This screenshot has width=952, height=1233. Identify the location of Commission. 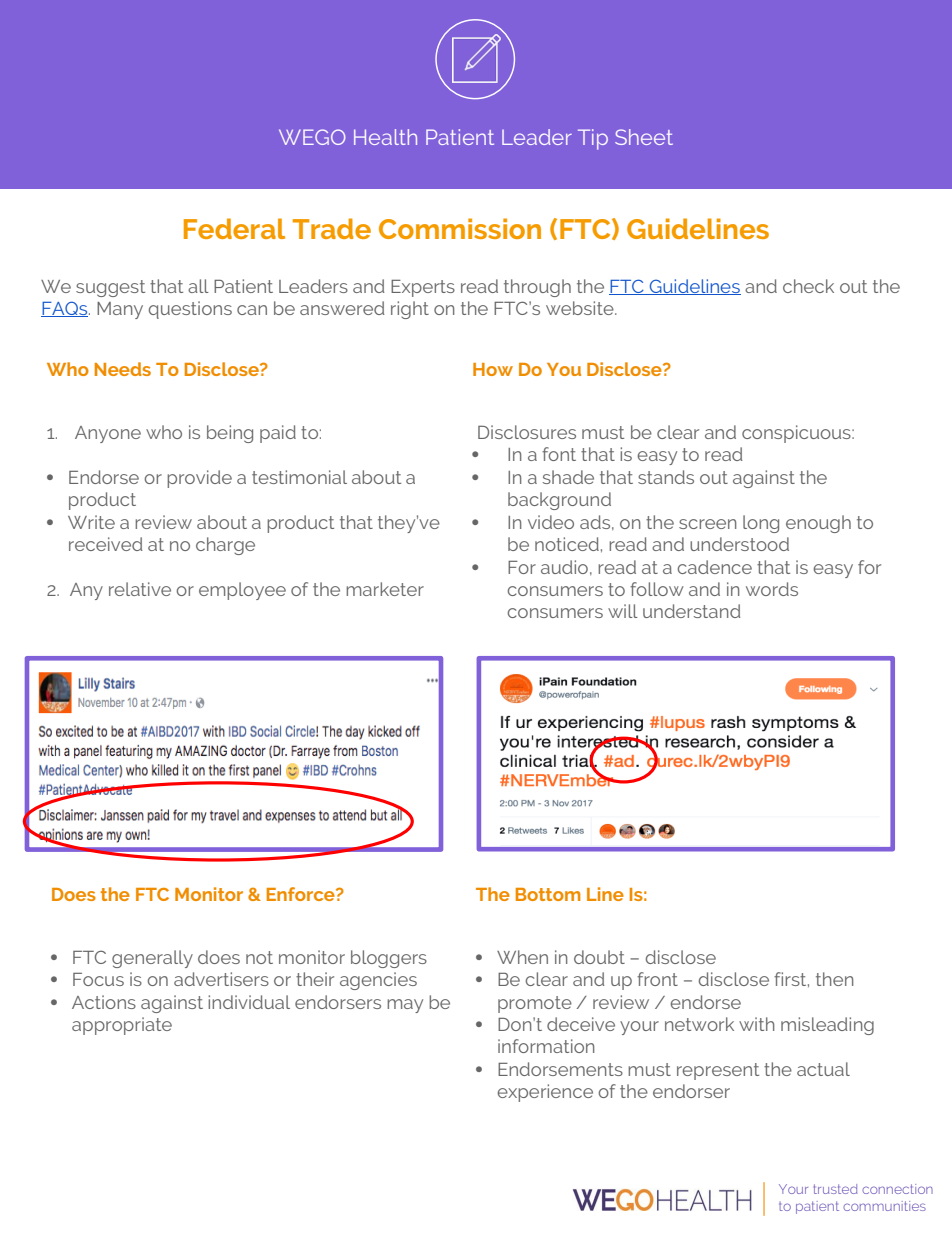
(460, 228).
